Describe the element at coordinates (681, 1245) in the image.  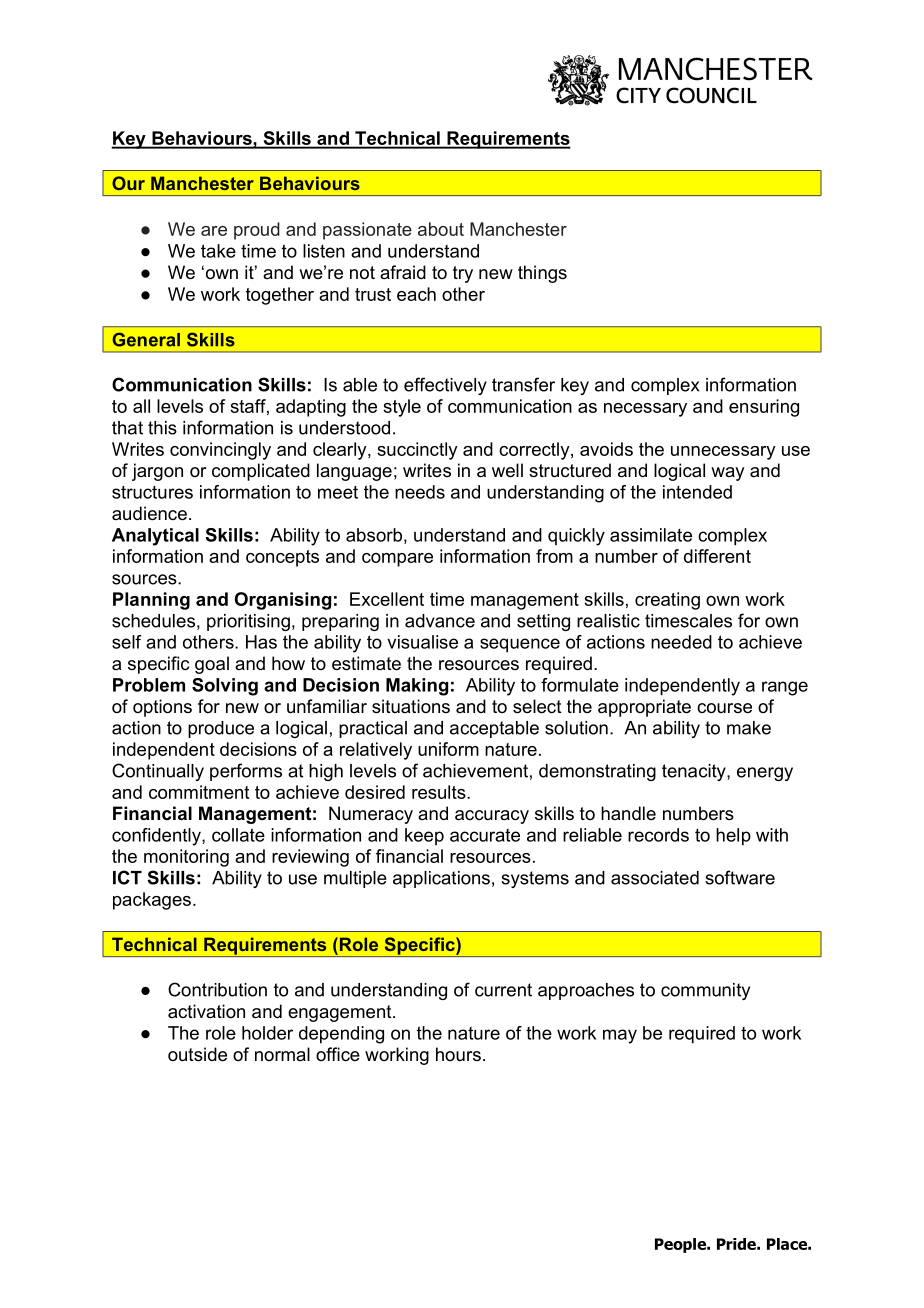
I see `People` at that location.
